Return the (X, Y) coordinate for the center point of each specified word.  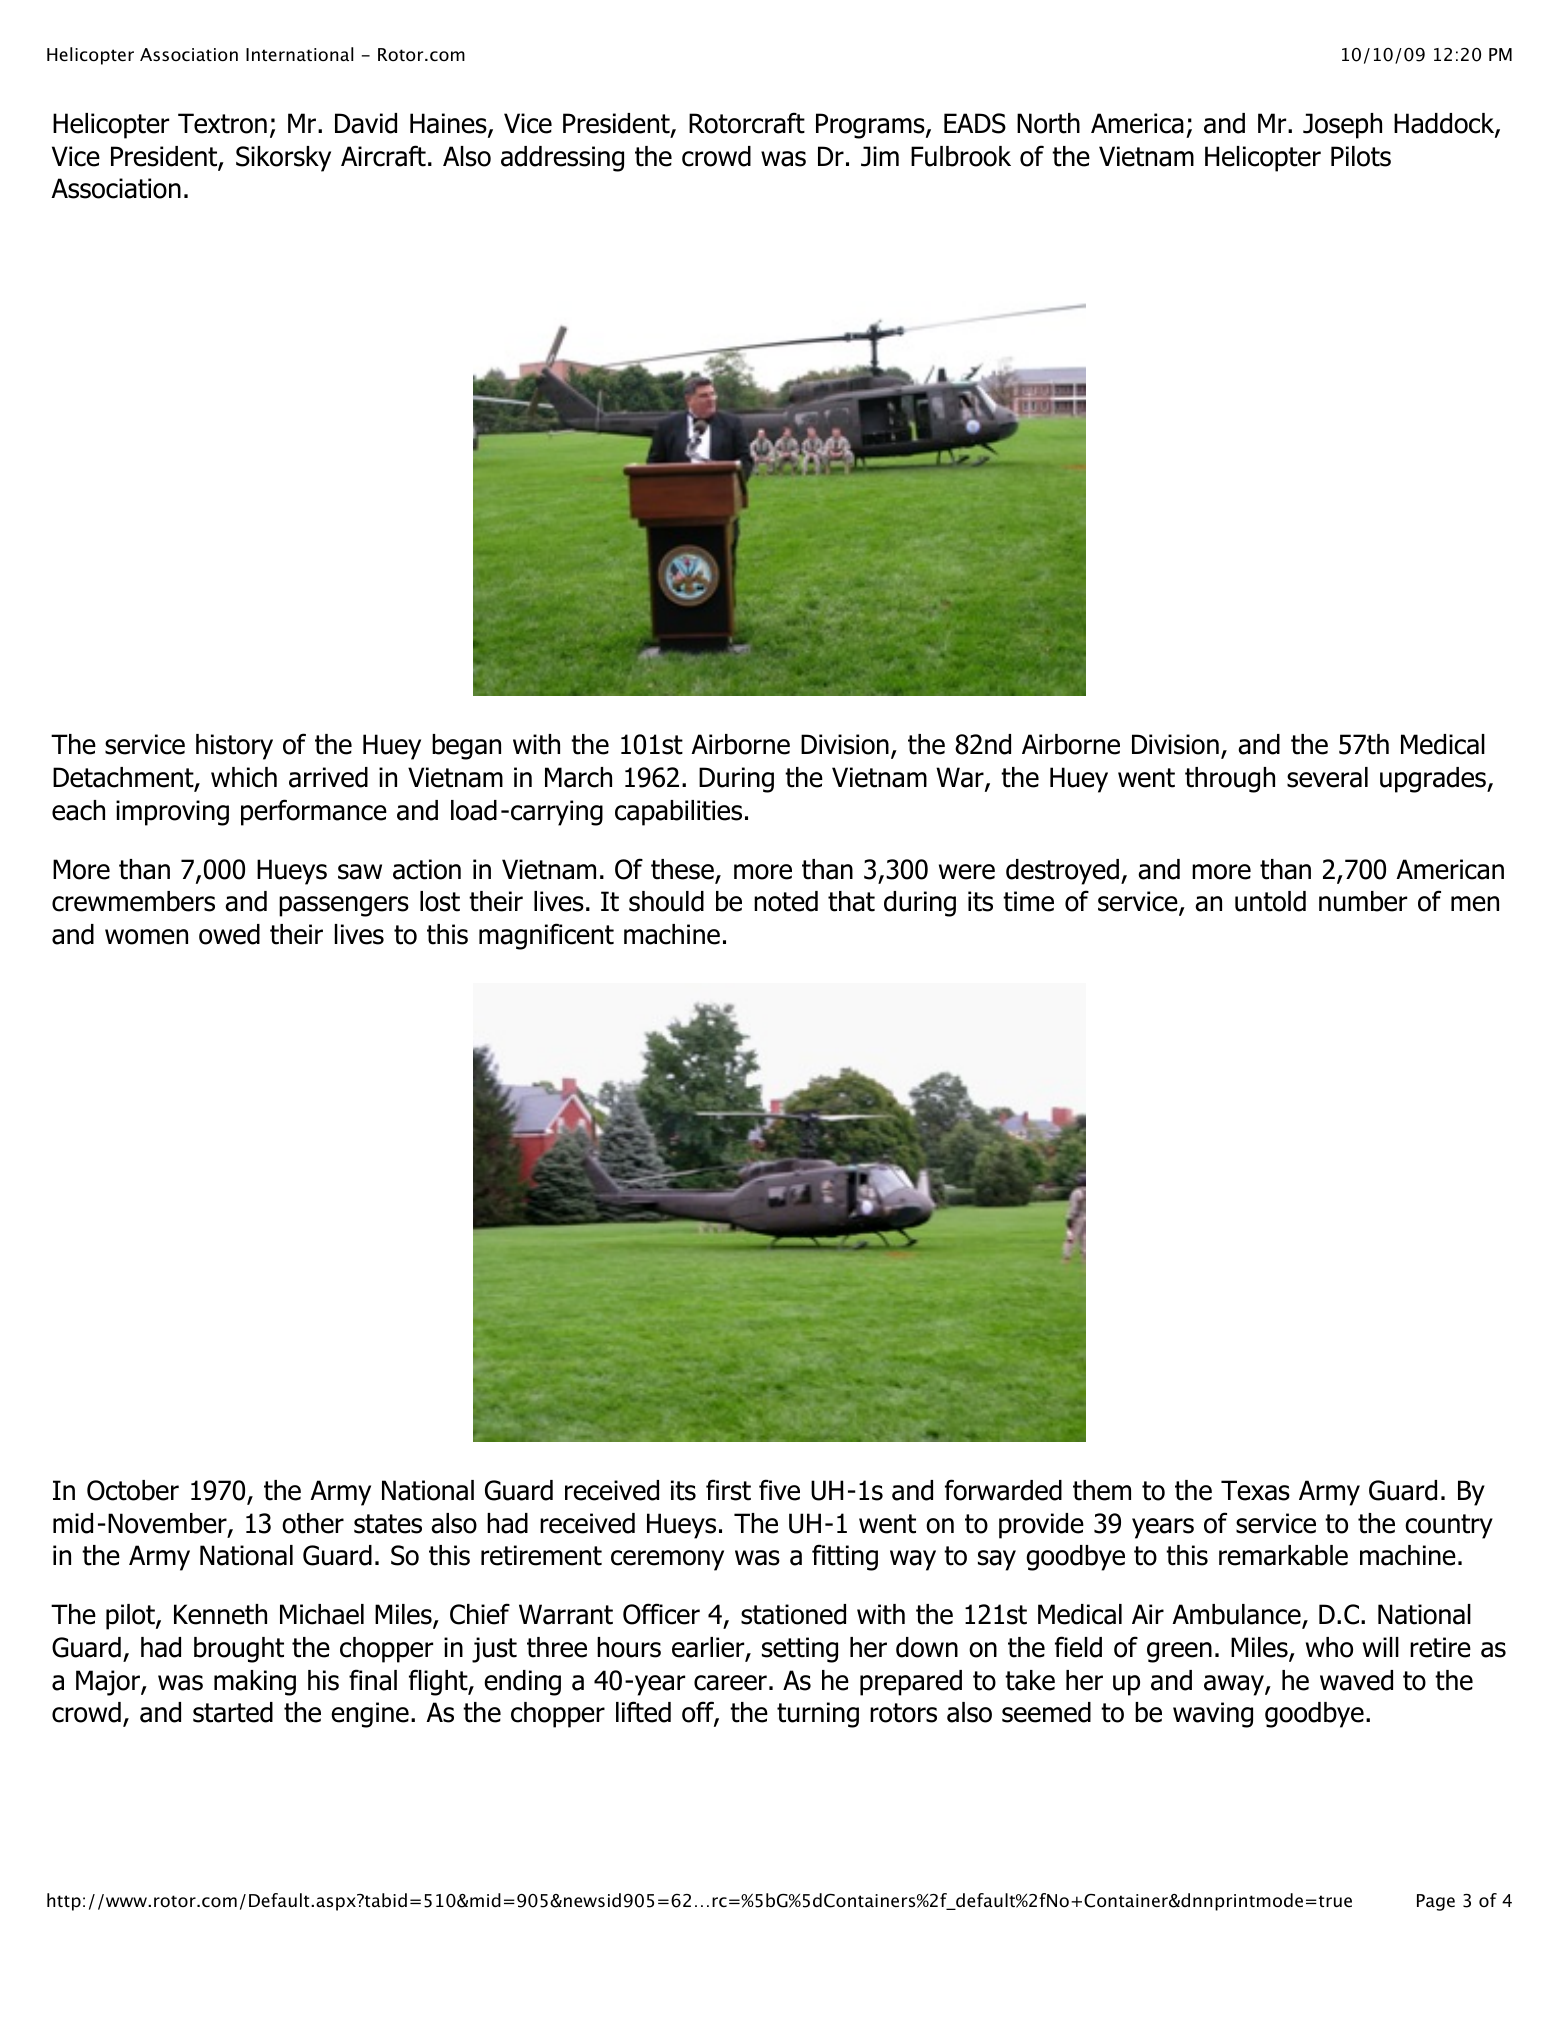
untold (1270, 901)
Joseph (1342, 126)
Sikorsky (283, 159)
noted (786, 901)
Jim (880, 156)
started (233, 1712)
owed (229, 934)
